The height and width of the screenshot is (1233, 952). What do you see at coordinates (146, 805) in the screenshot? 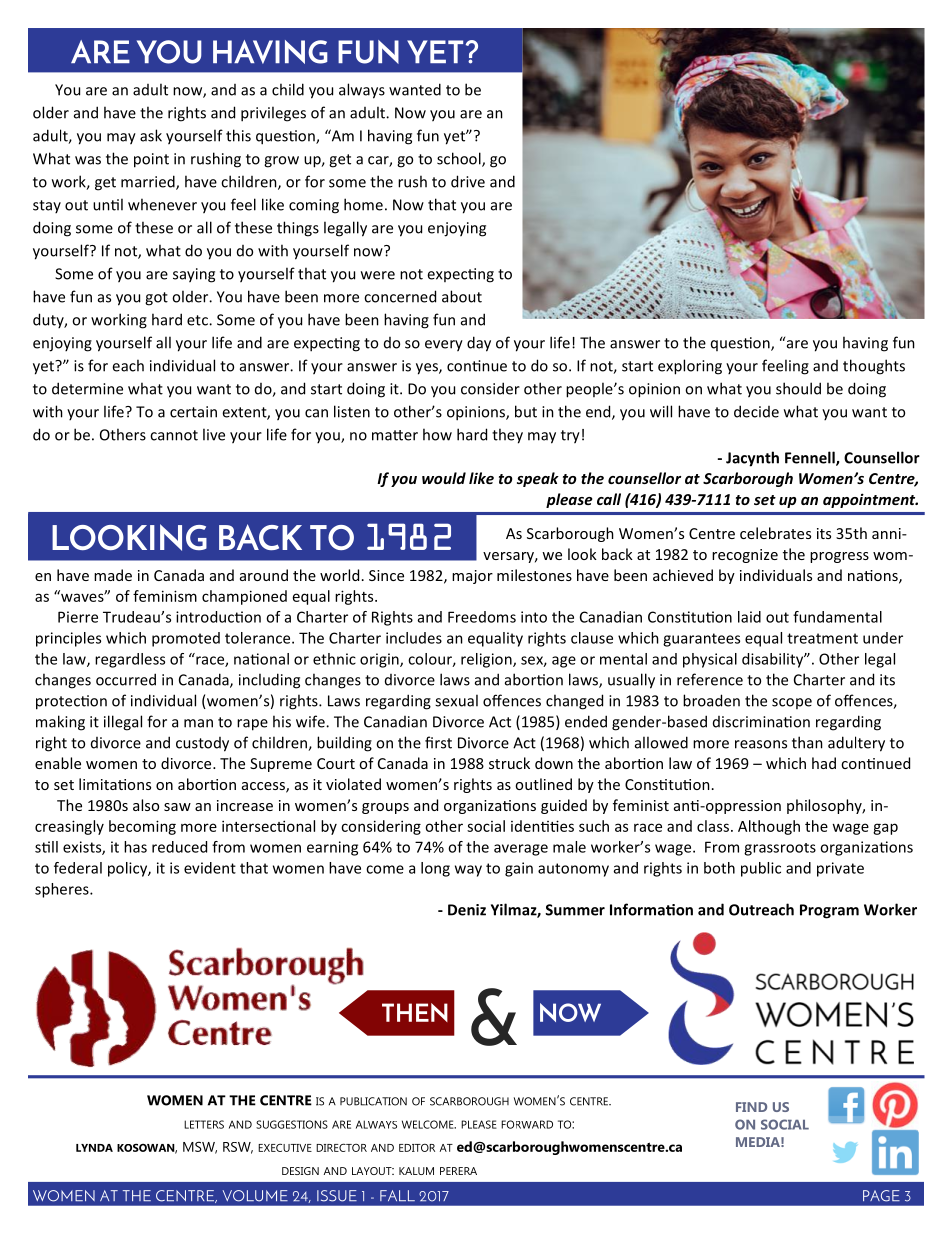
I see `also` at bounding box center [146, 805].
